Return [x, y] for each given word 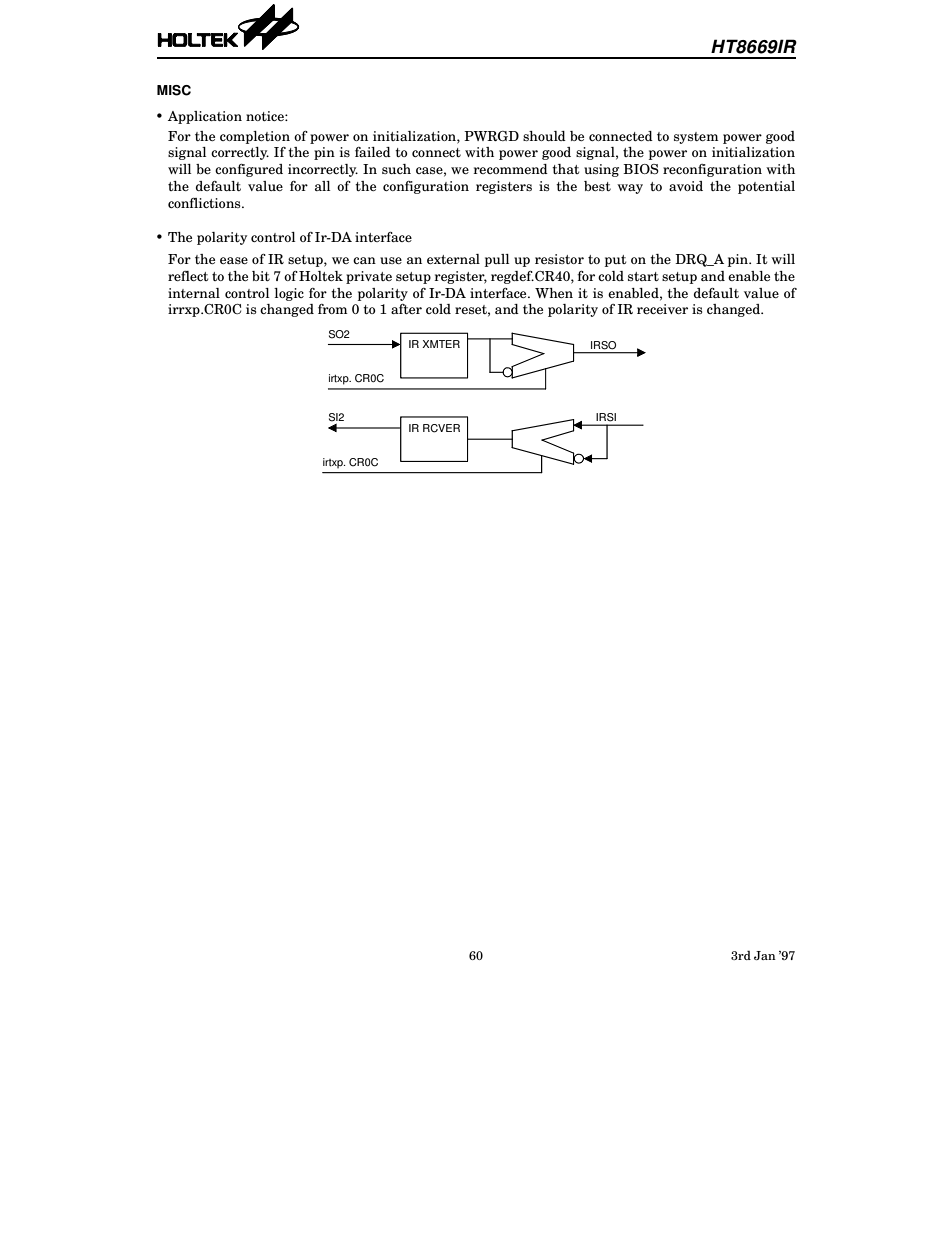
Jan [765, 955]
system [696, 138]
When [554, 293]
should [544, 136]
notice [266, 116]
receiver [662, 309]
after [406, 309]
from [333, 309]
